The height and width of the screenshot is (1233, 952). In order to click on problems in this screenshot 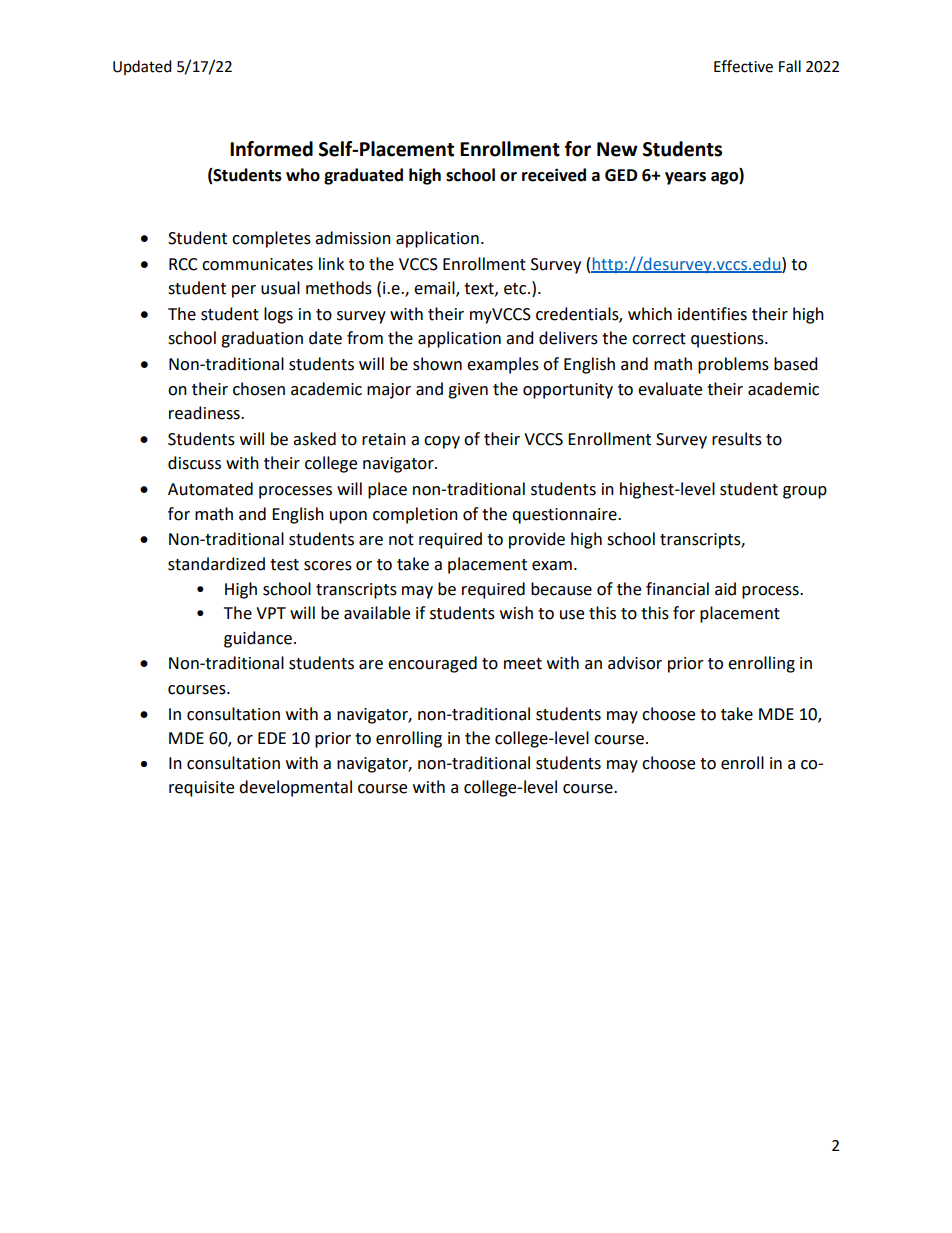, I will do `click(733, 365)`.
